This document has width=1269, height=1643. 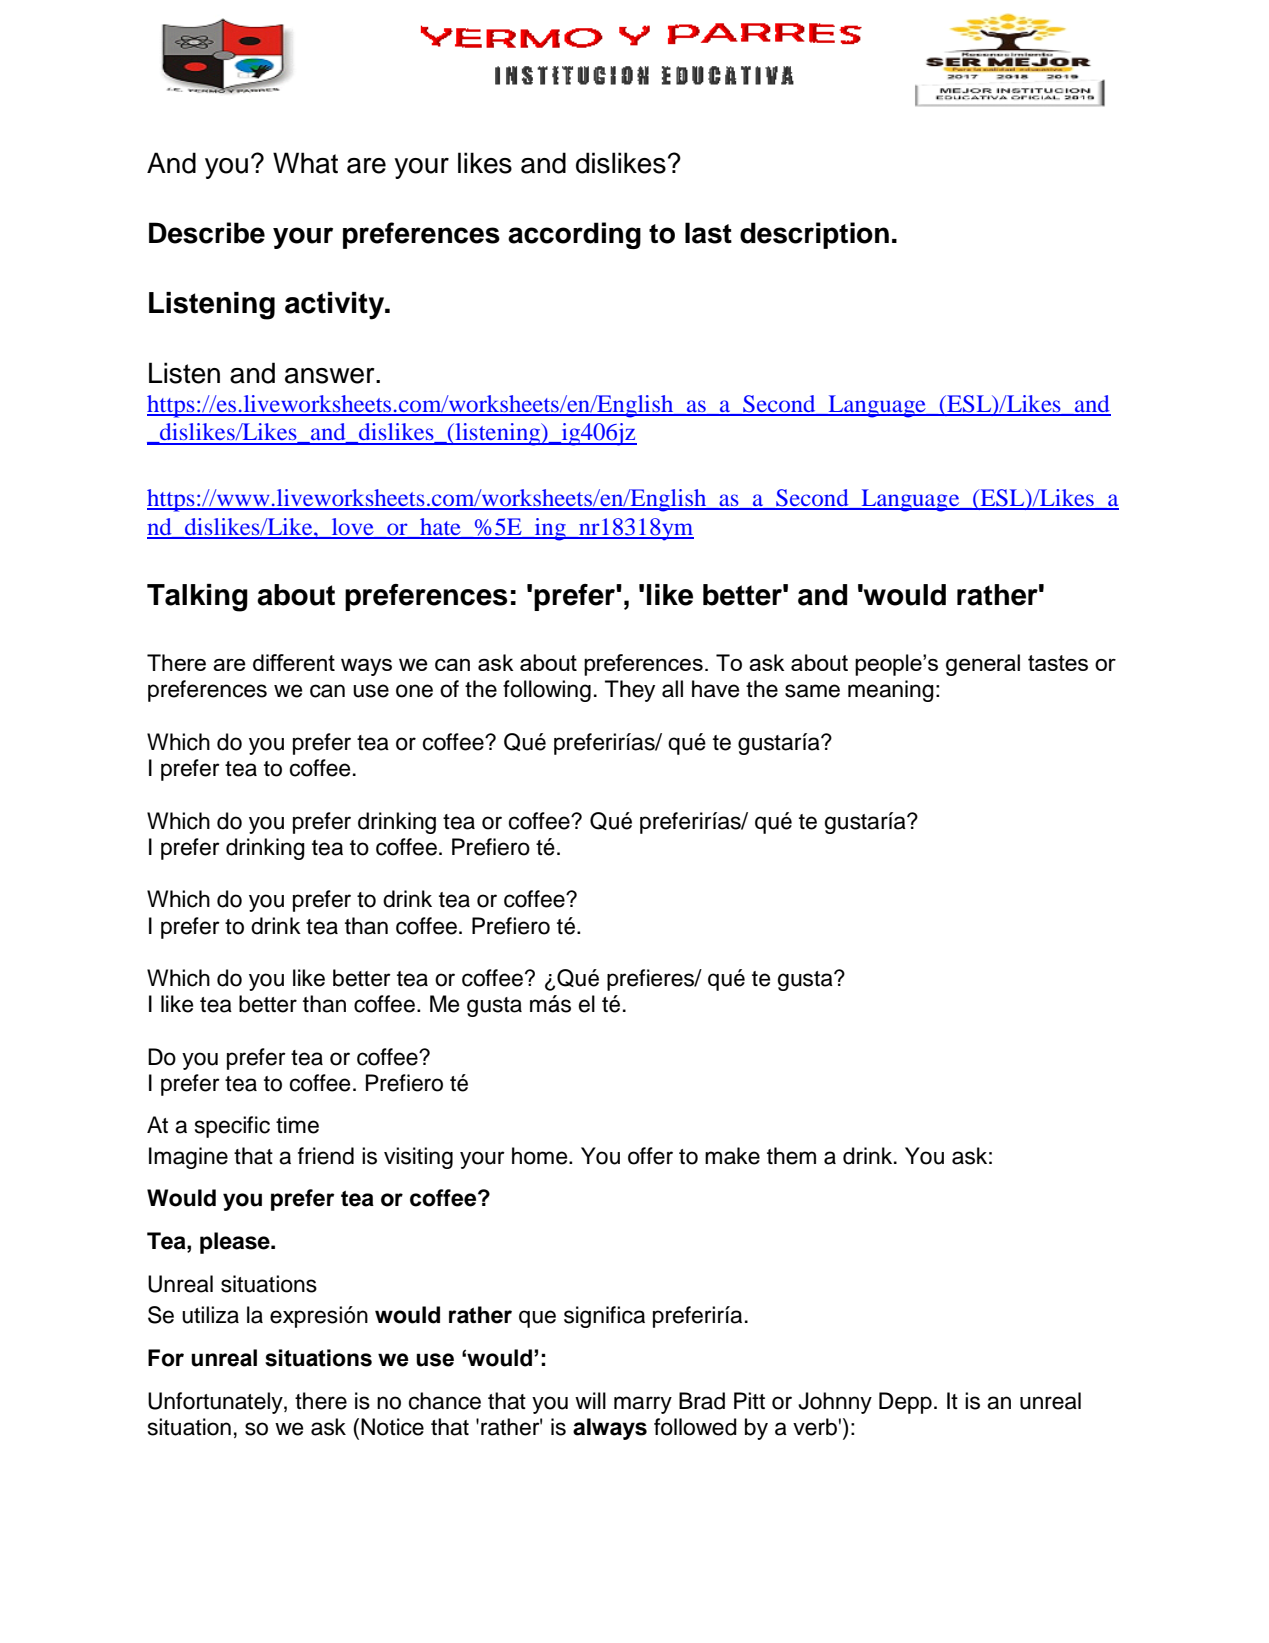 I want to click on different, so click(x=294, y=662).
